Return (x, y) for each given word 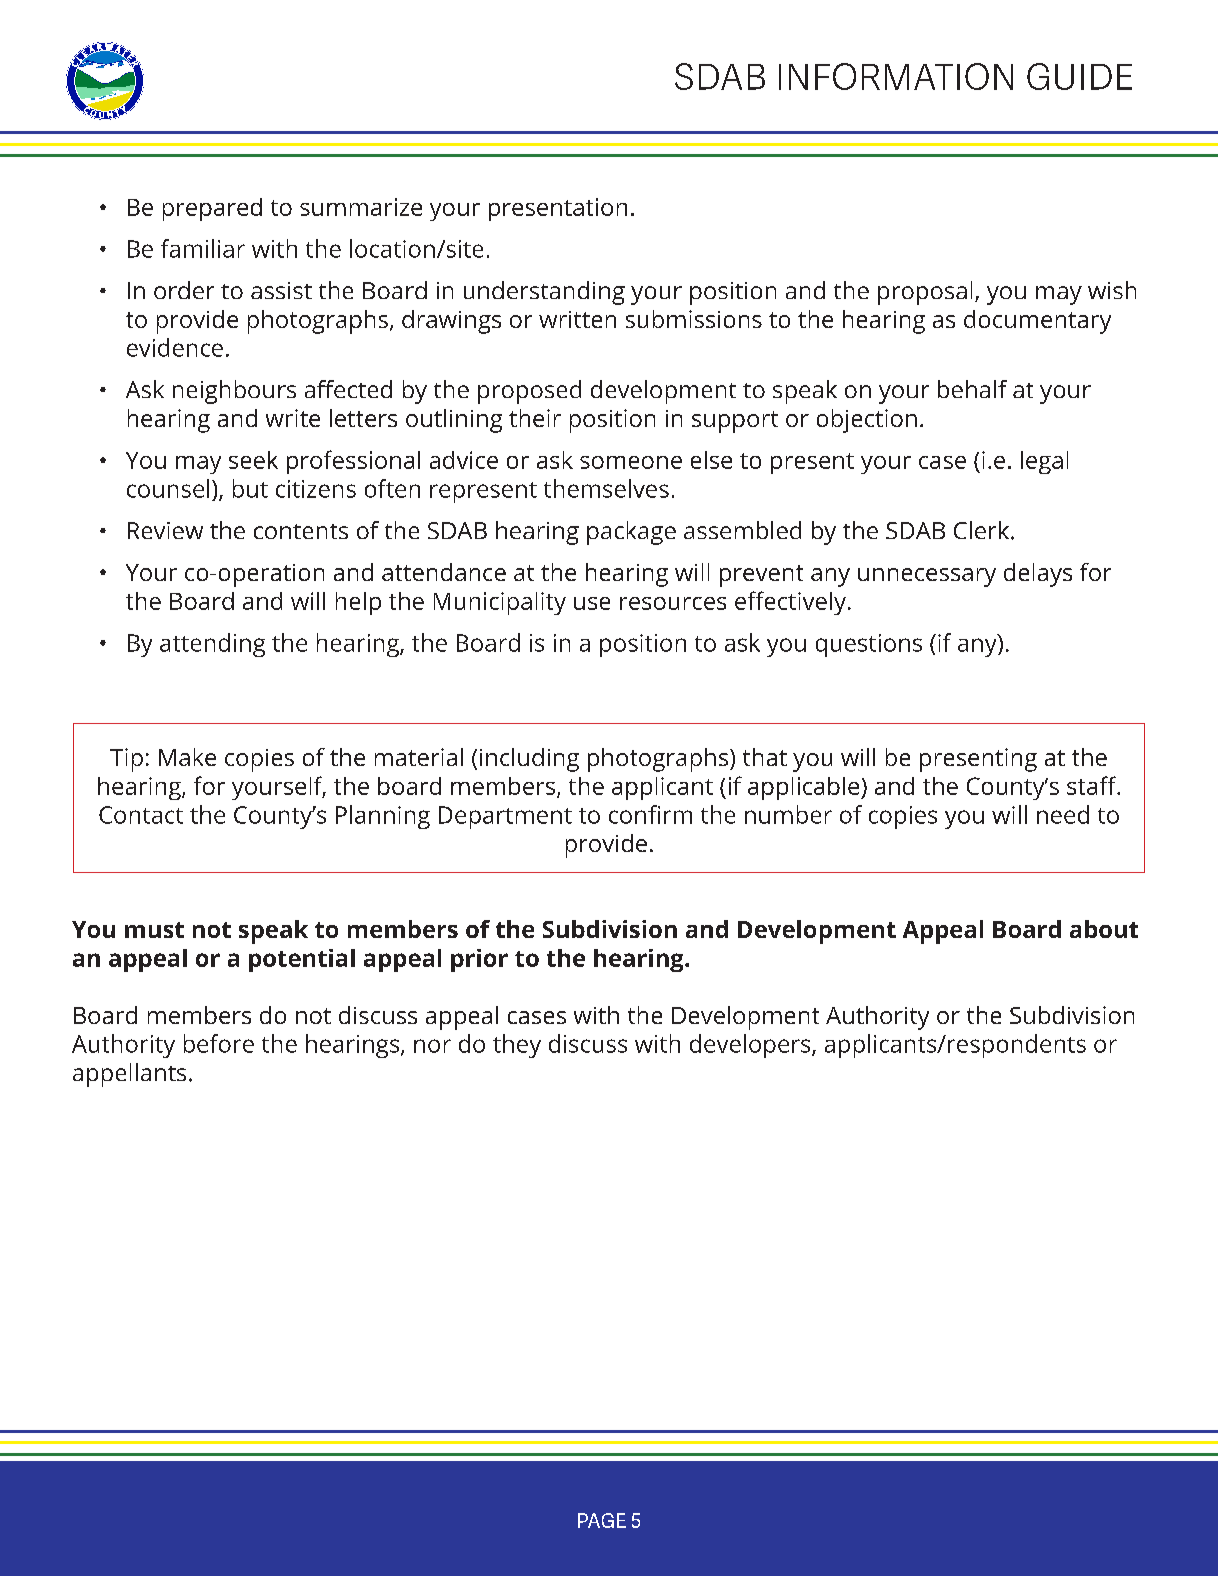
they (517, 1046)
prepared (212, 209)
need (1063, 814)
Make (187, 757)
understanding (544, 293)
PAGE (602, 1520)
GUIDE (1079, 76)
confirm (650, 814)
